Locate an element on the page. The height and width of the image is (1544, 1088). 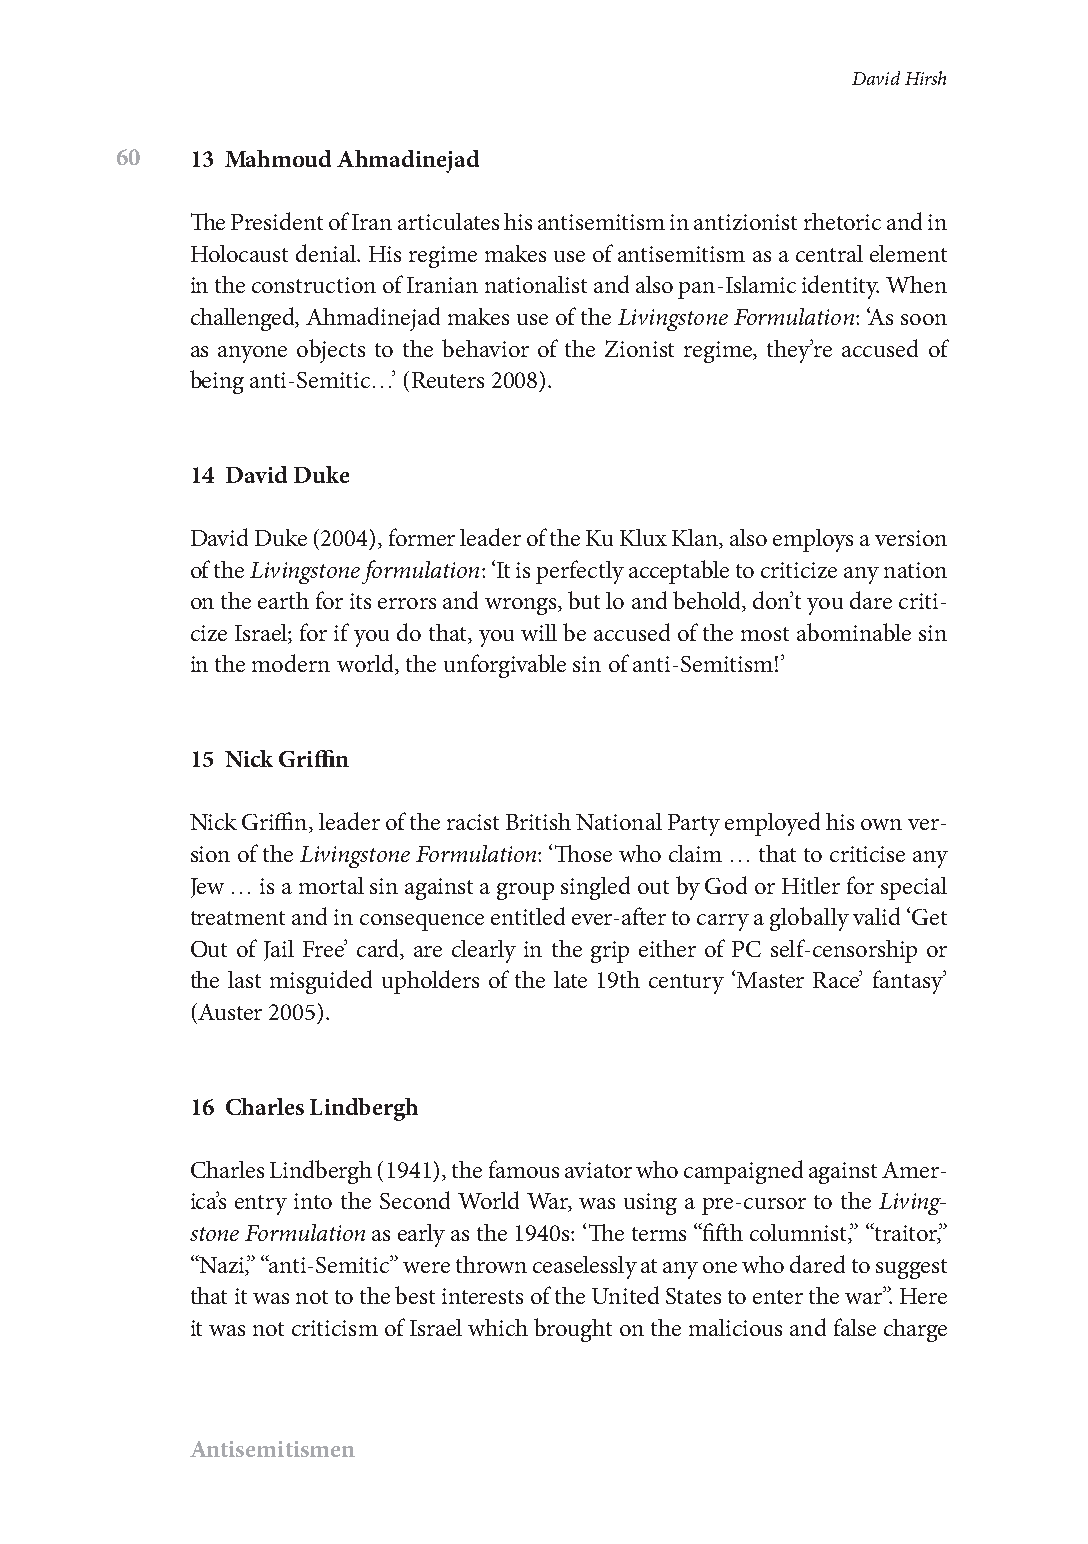
abominable is located at coordinates (854, 632).
